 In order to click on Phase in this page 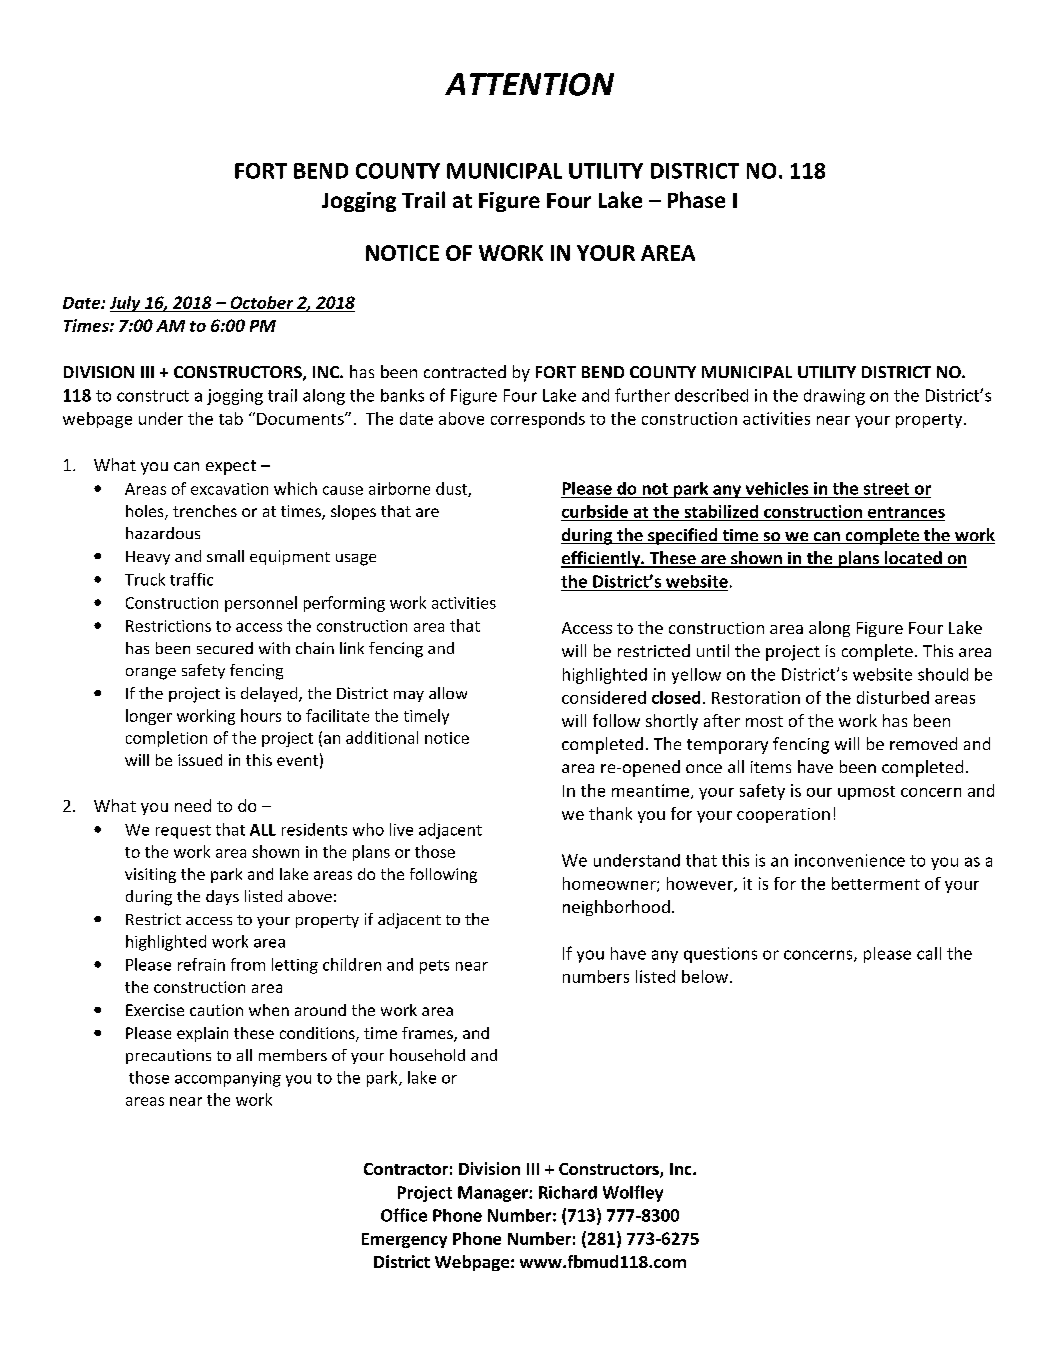, I will do `click(696, 199)`.
